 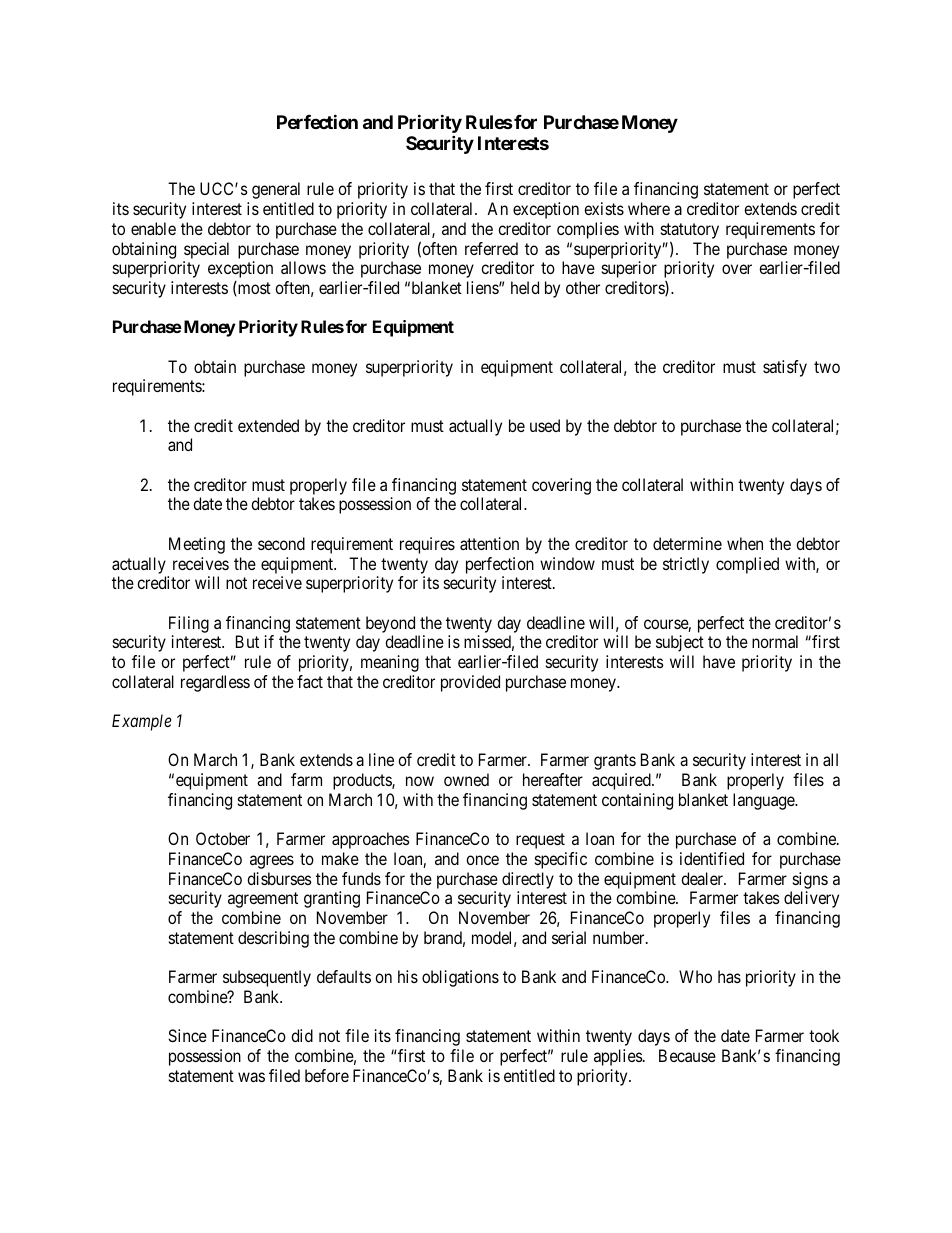 I want to click on Since, so click(x=187, y=1035).
